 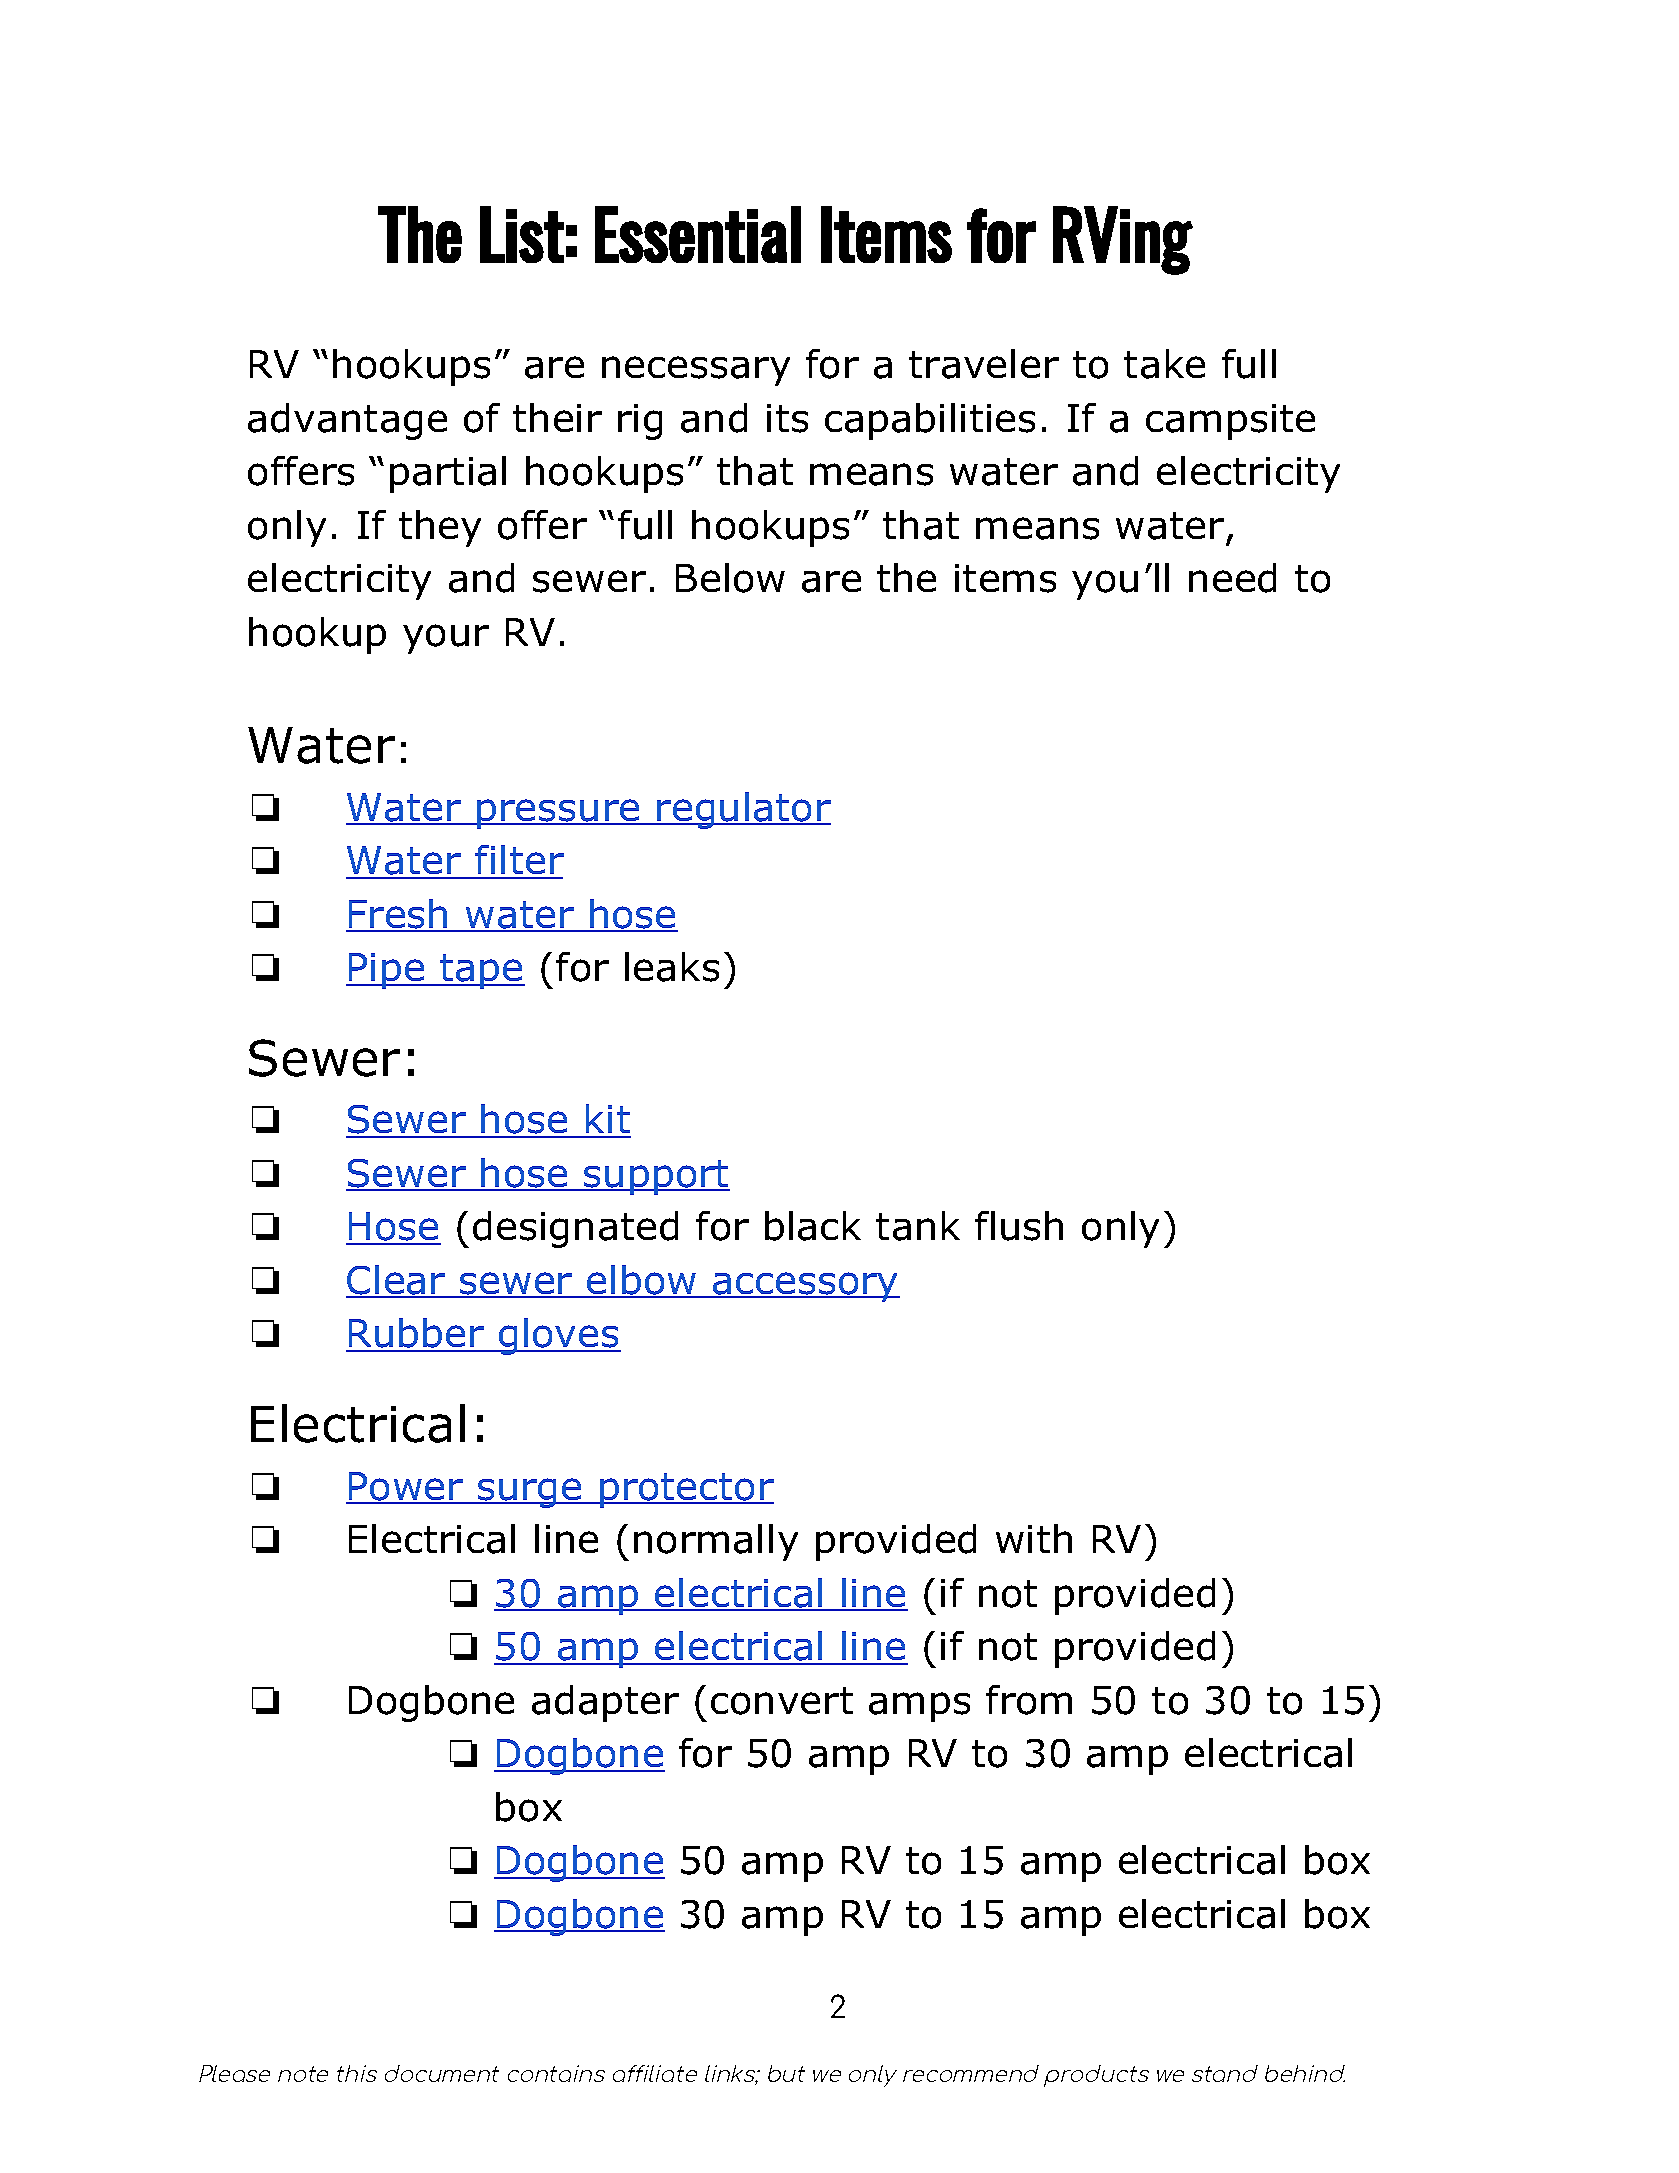 What do you see at coordinates (1019, 1226) in the document?
I see `flush` at bounding box center [1019, 1226].
